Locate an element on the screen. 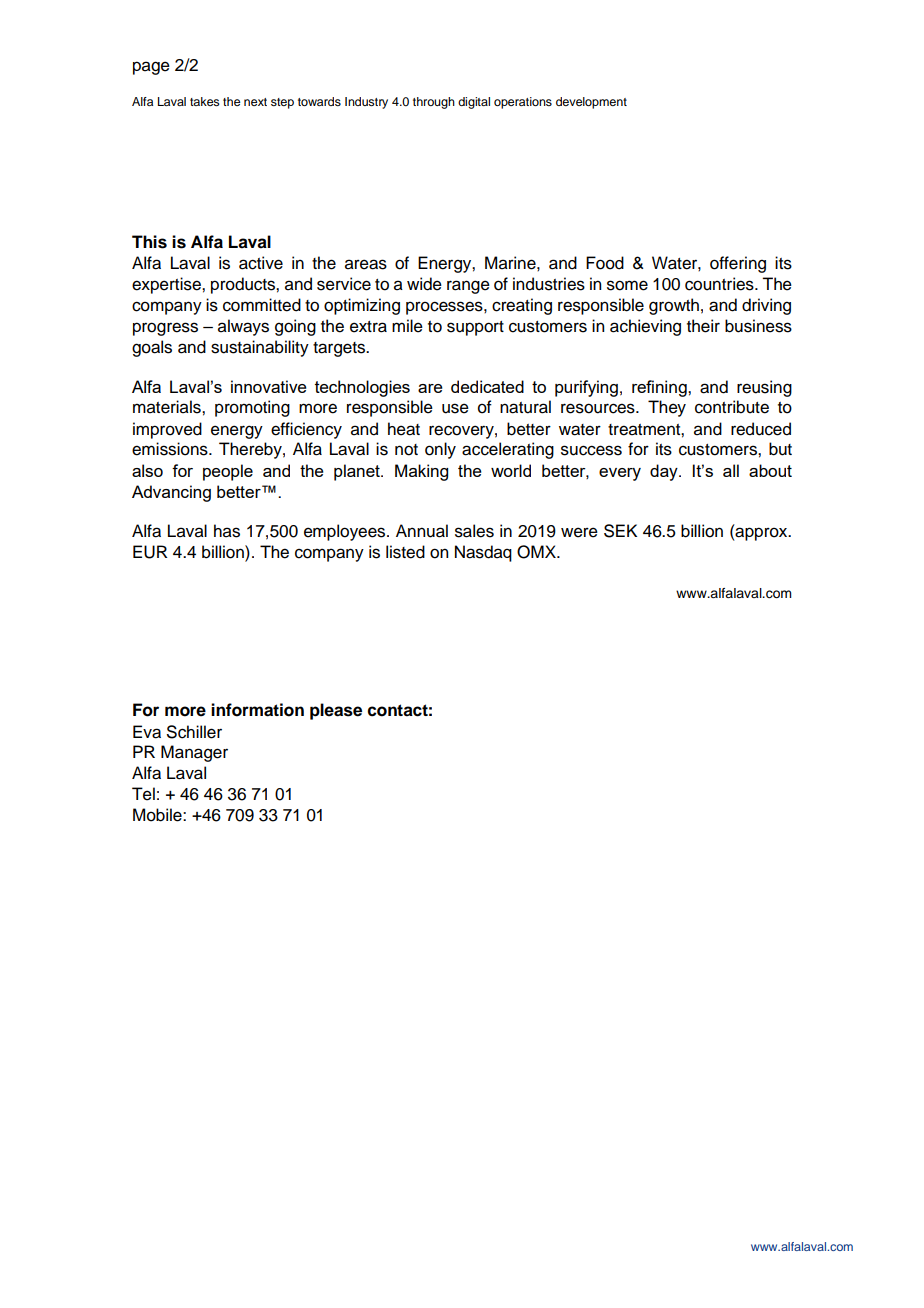 The height and width of the screenshot is (1308, 924). always is located at coordinates (243, 327).
